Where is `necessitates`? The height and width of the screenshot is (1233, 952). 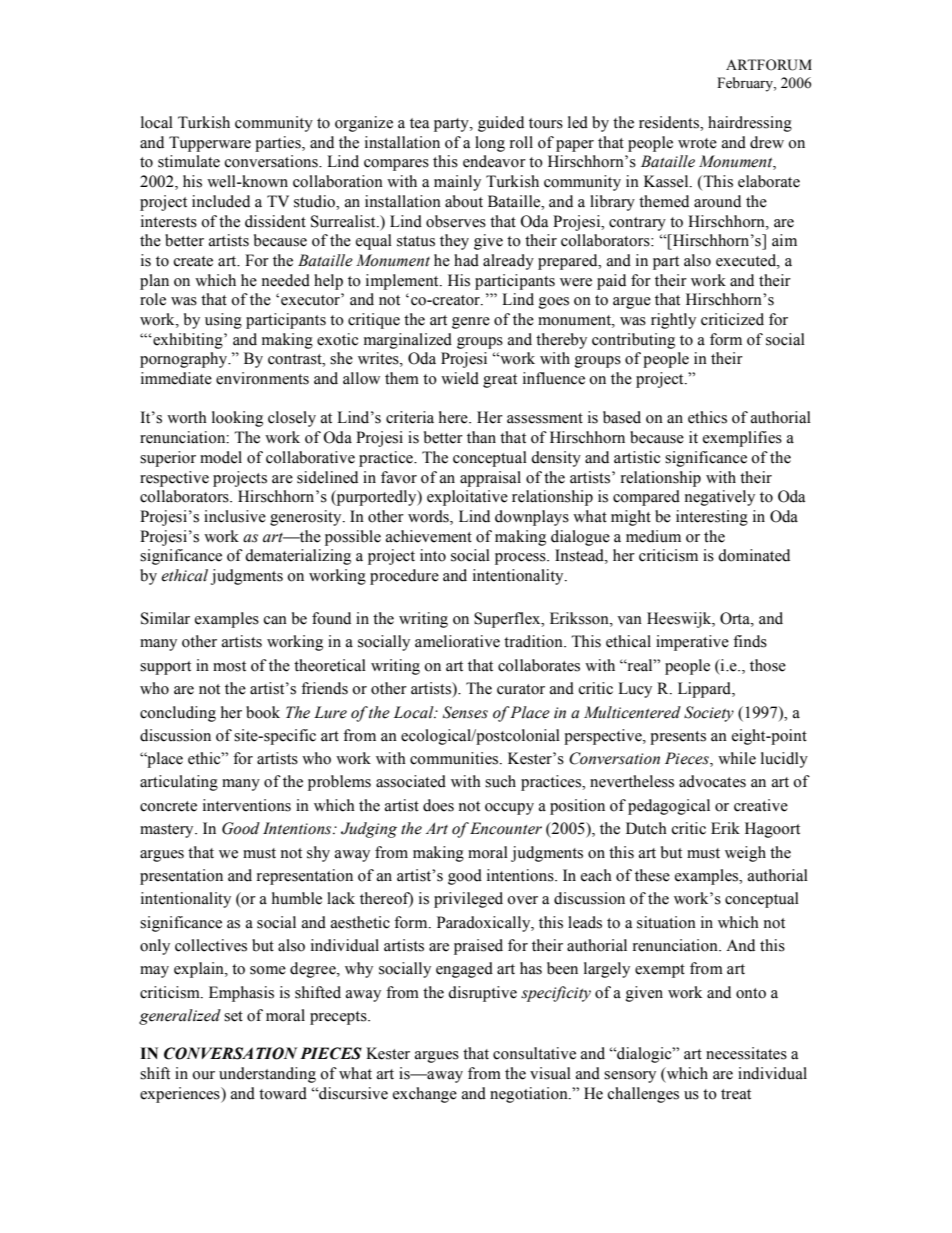 necessitates is located at coordinates (746, 1053).
